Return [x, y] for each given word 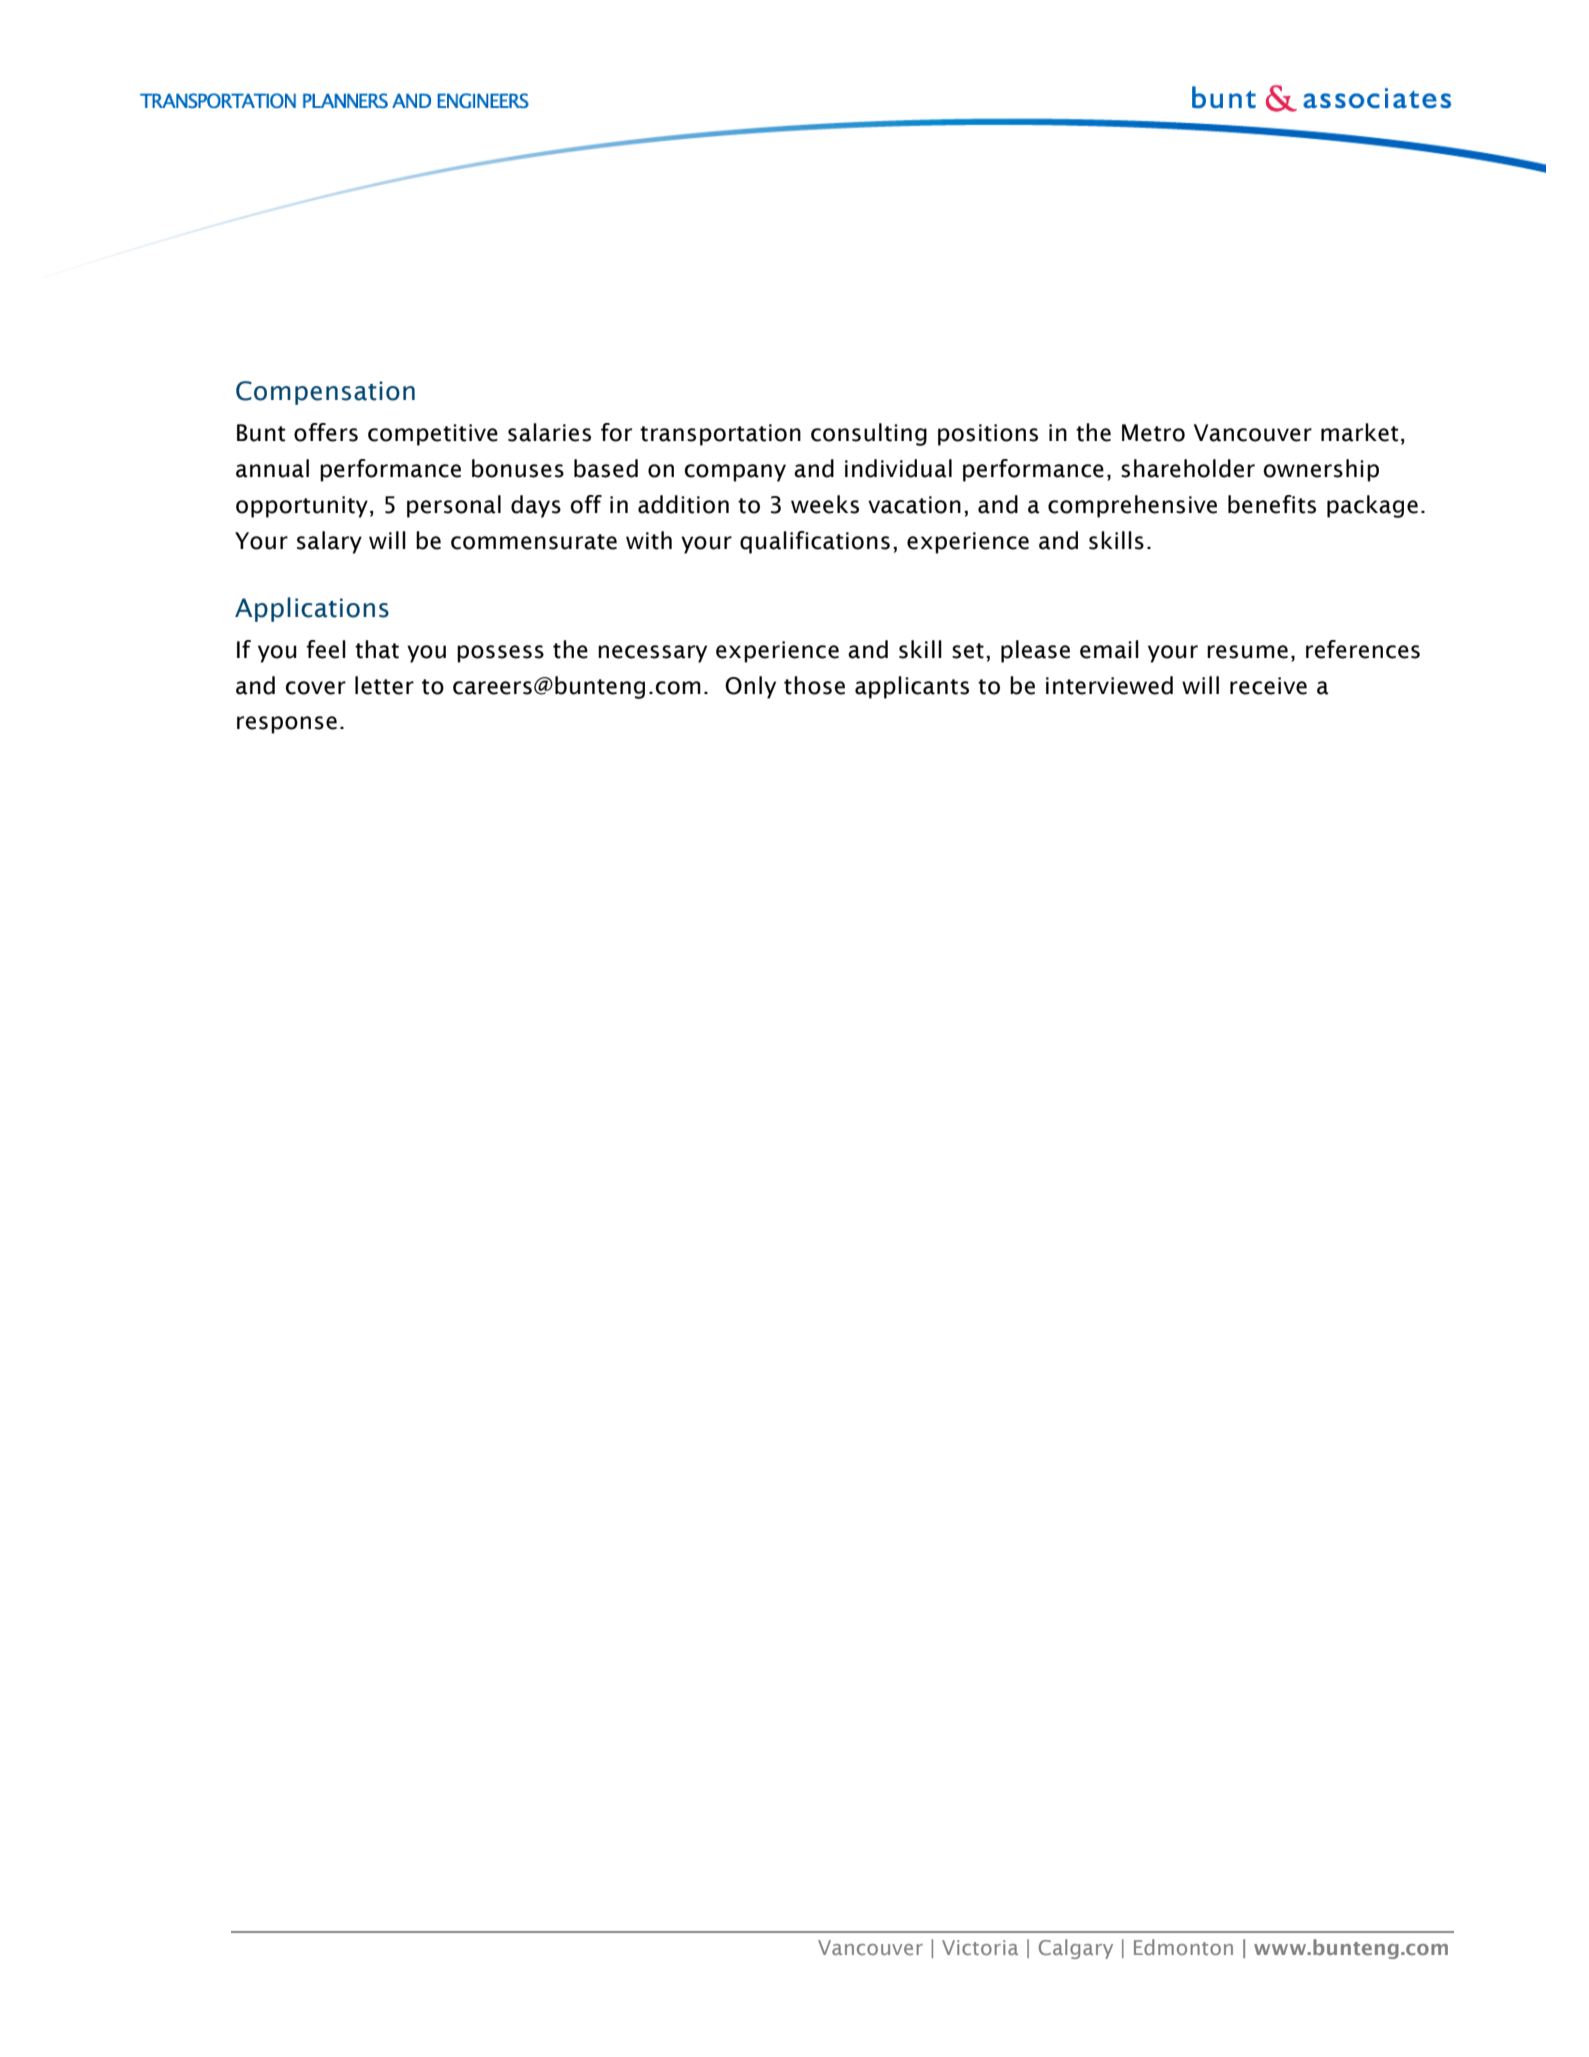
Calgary [1076, 1949]
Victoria [980, 1947]
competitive [433, 435]
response [287, 725]
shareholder [1188, 468]
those [814, 685]
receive [1268, 686]
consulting [869, 434]
